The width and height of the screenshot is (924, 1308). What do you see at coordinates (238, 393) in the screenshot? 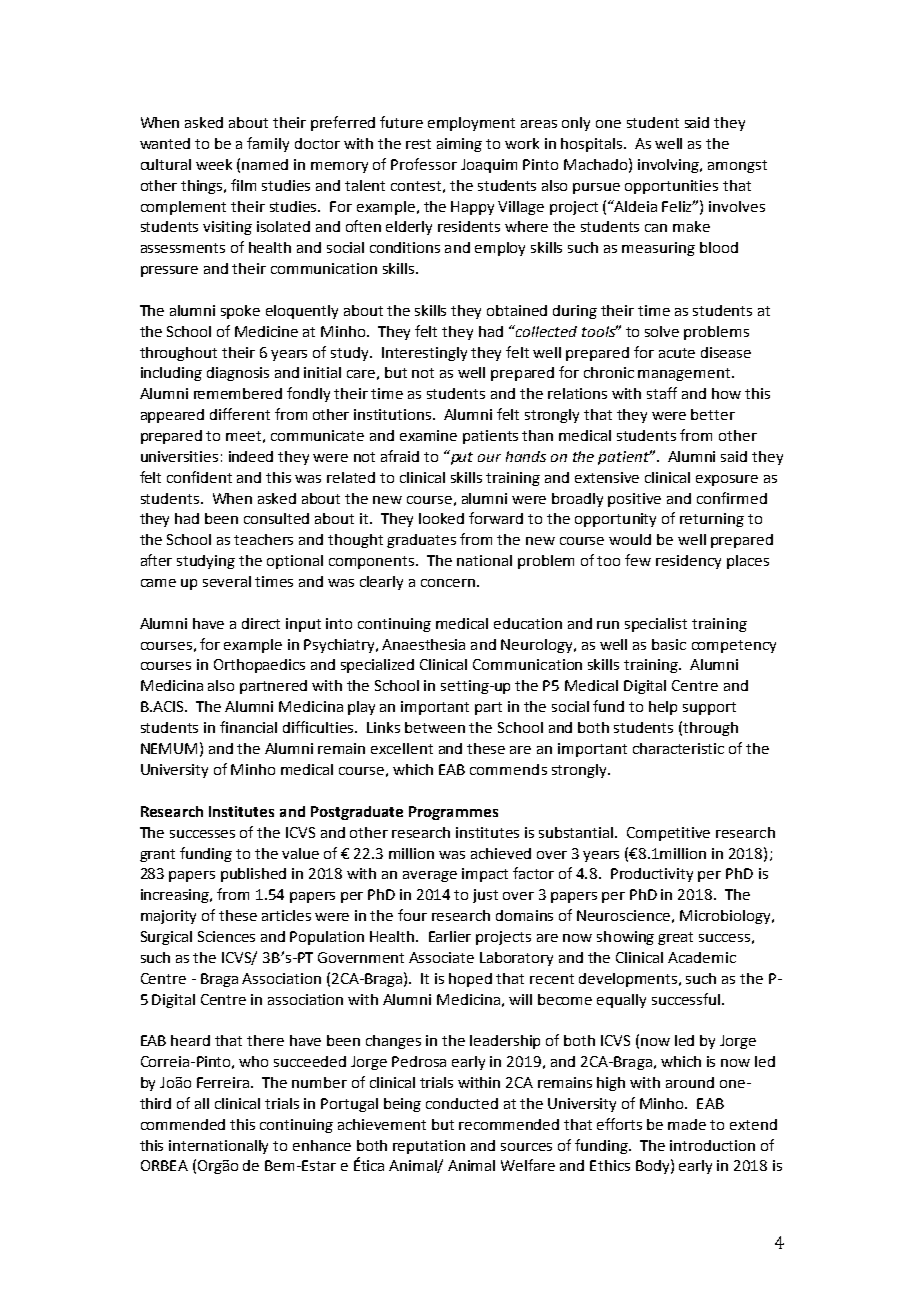
I see `remembered` at bounding box center [238, 393].
